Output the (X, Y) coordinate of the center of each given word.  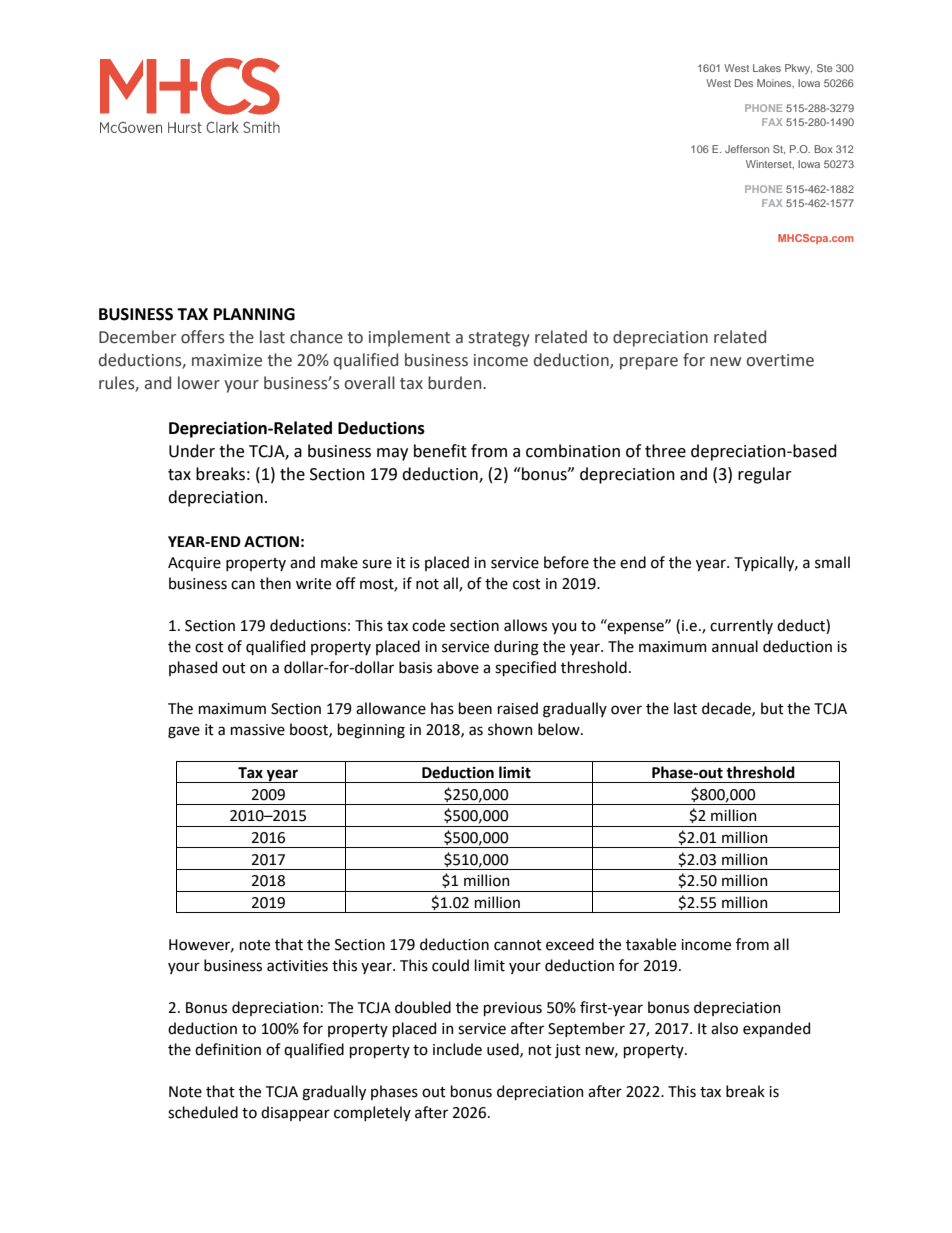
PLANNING (254, 314)
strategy (499, 339)
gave (184, 732)
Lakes (767, 68)
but (772, 708)
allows (525, 625)
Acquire (194, 564)
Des (744, 83)
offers (203, 337)
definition (228, 1049)
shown (510, 729)
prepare (649, 363)
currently (741, 626)
